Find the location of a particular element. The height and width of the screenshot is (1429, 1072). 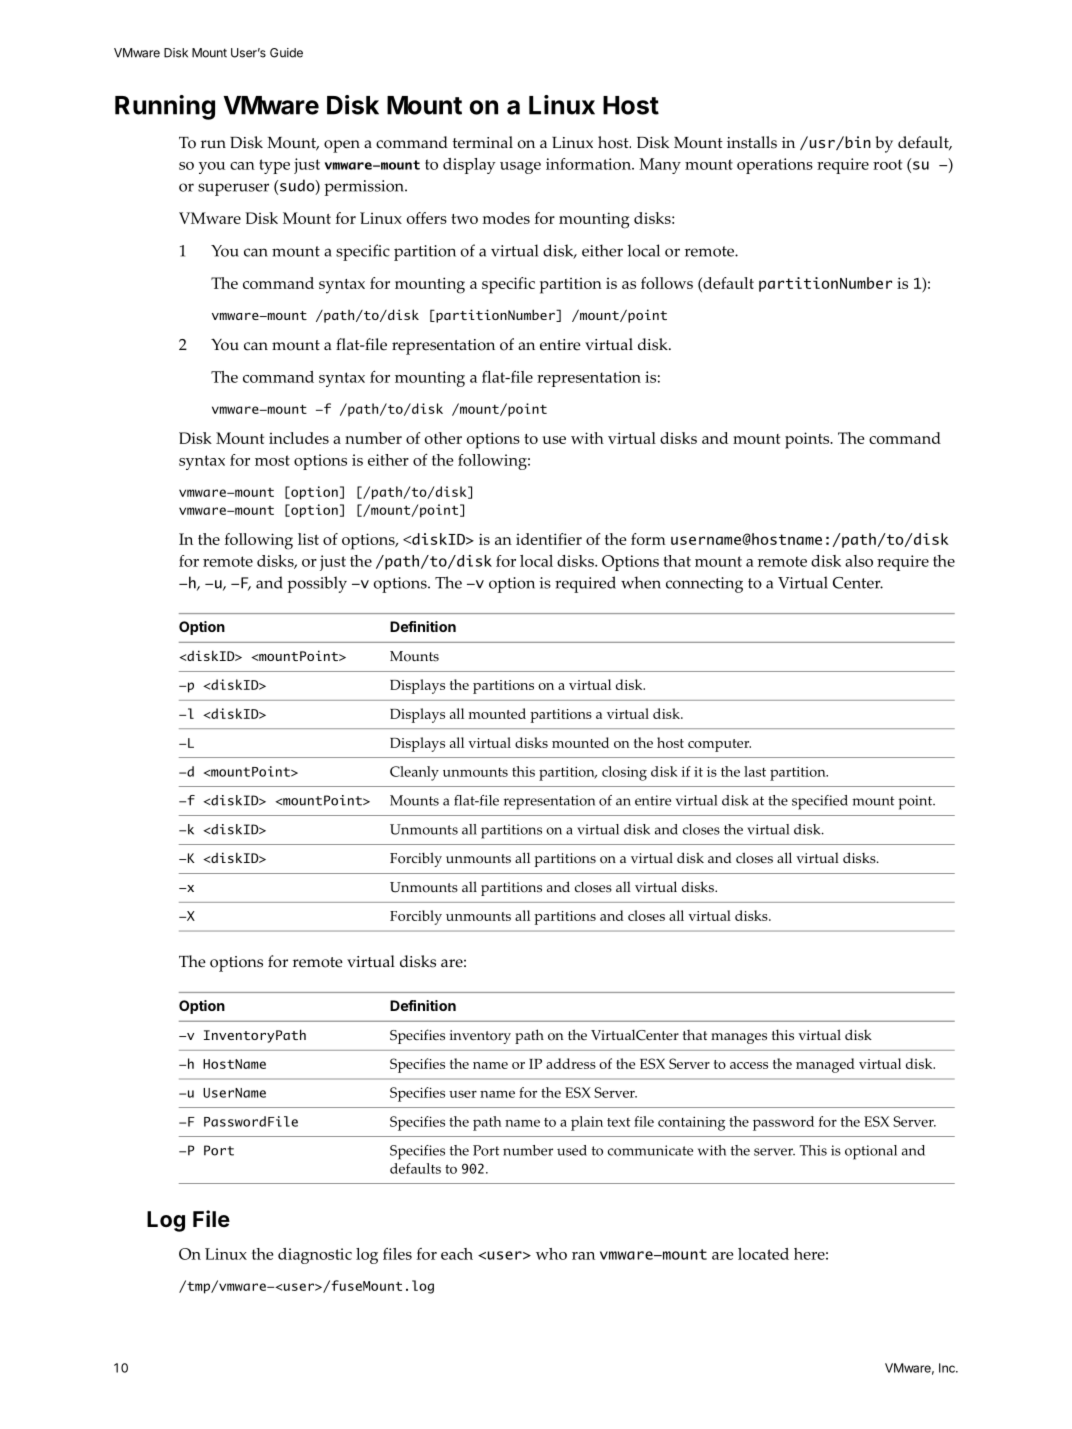

other is located at coordinates (443, 438).
